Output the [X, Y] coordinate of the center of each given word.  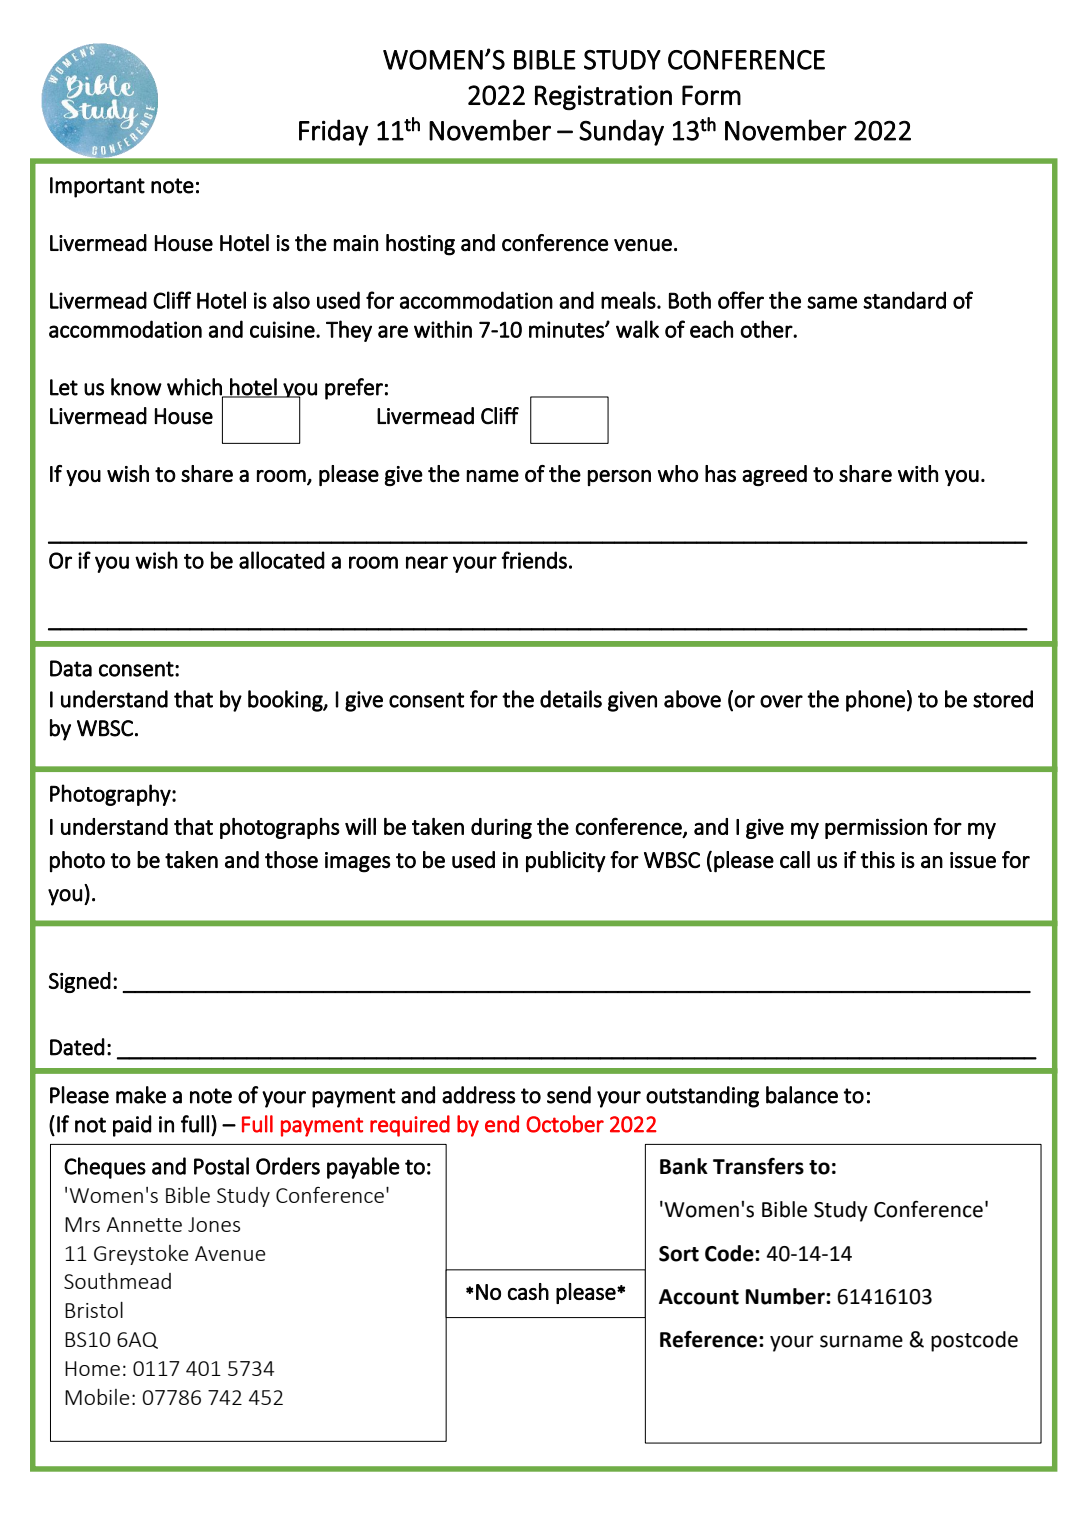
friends [534, 560]
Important [97, 187]
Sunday [621, 132]
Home [92, 1368]
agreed [774, 475]
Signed [80, 982]
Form [711, 95]
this [877, 860]
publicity [566, 862]
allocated [282, 560]
